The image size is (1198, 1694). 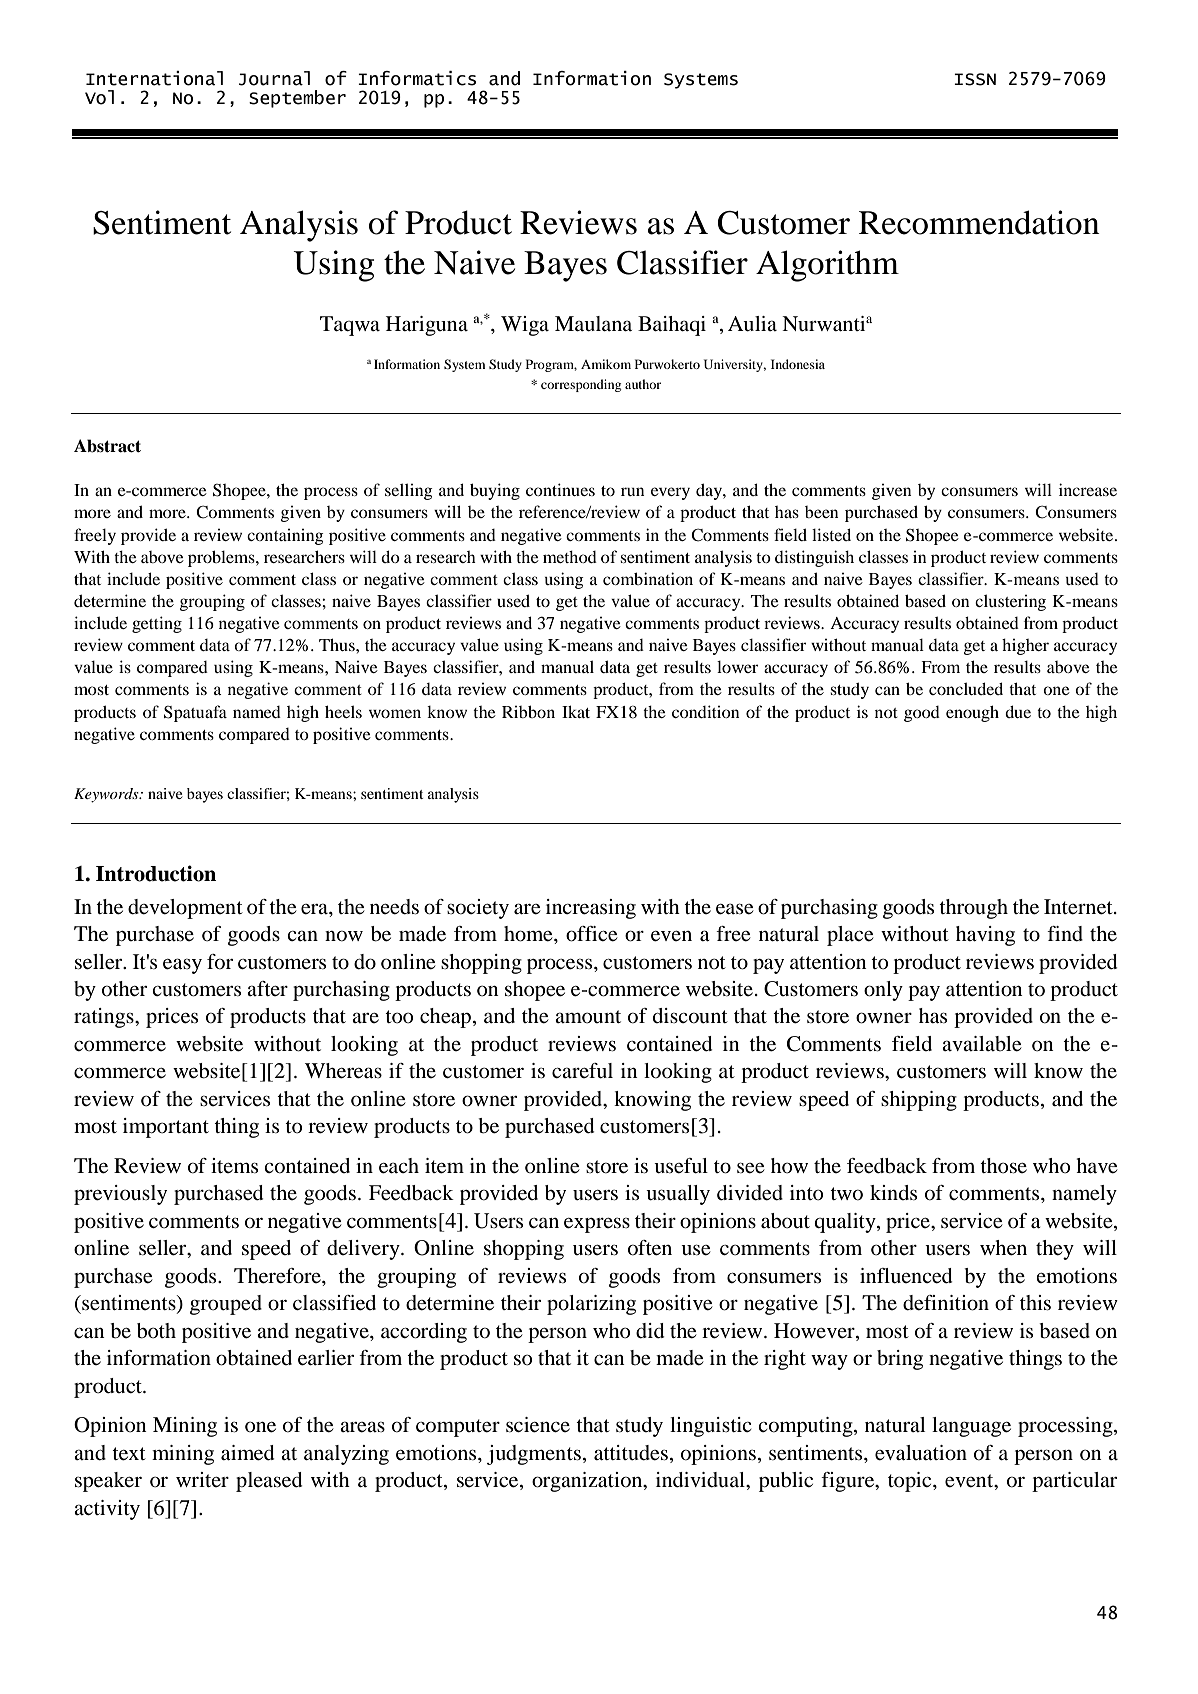 I want to click on Informatics, so click(x=417, y=78).
